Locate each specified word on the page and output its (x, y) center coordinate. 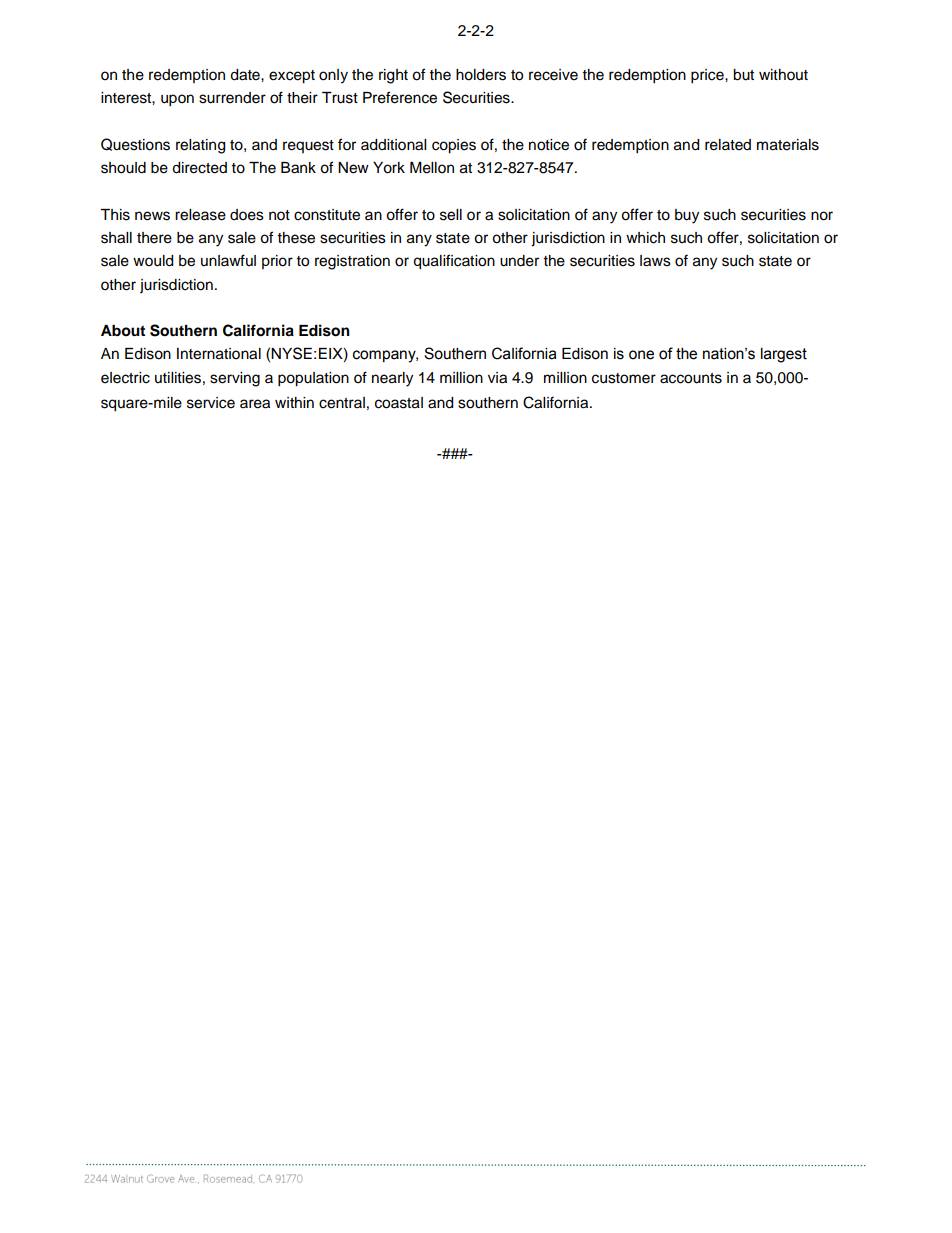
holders (481, 75)
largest (784, 355)
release (200, 215)
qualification (454, 262)
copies (454, 146)
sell (451, 215)
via (497, 378)
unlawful (228, 260)
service (211, 403)
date (246, 75)
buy (687, 216)
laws (655, 261)
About (123, 331)
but (743, 75)
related (728, 145)
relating (200, 146)
